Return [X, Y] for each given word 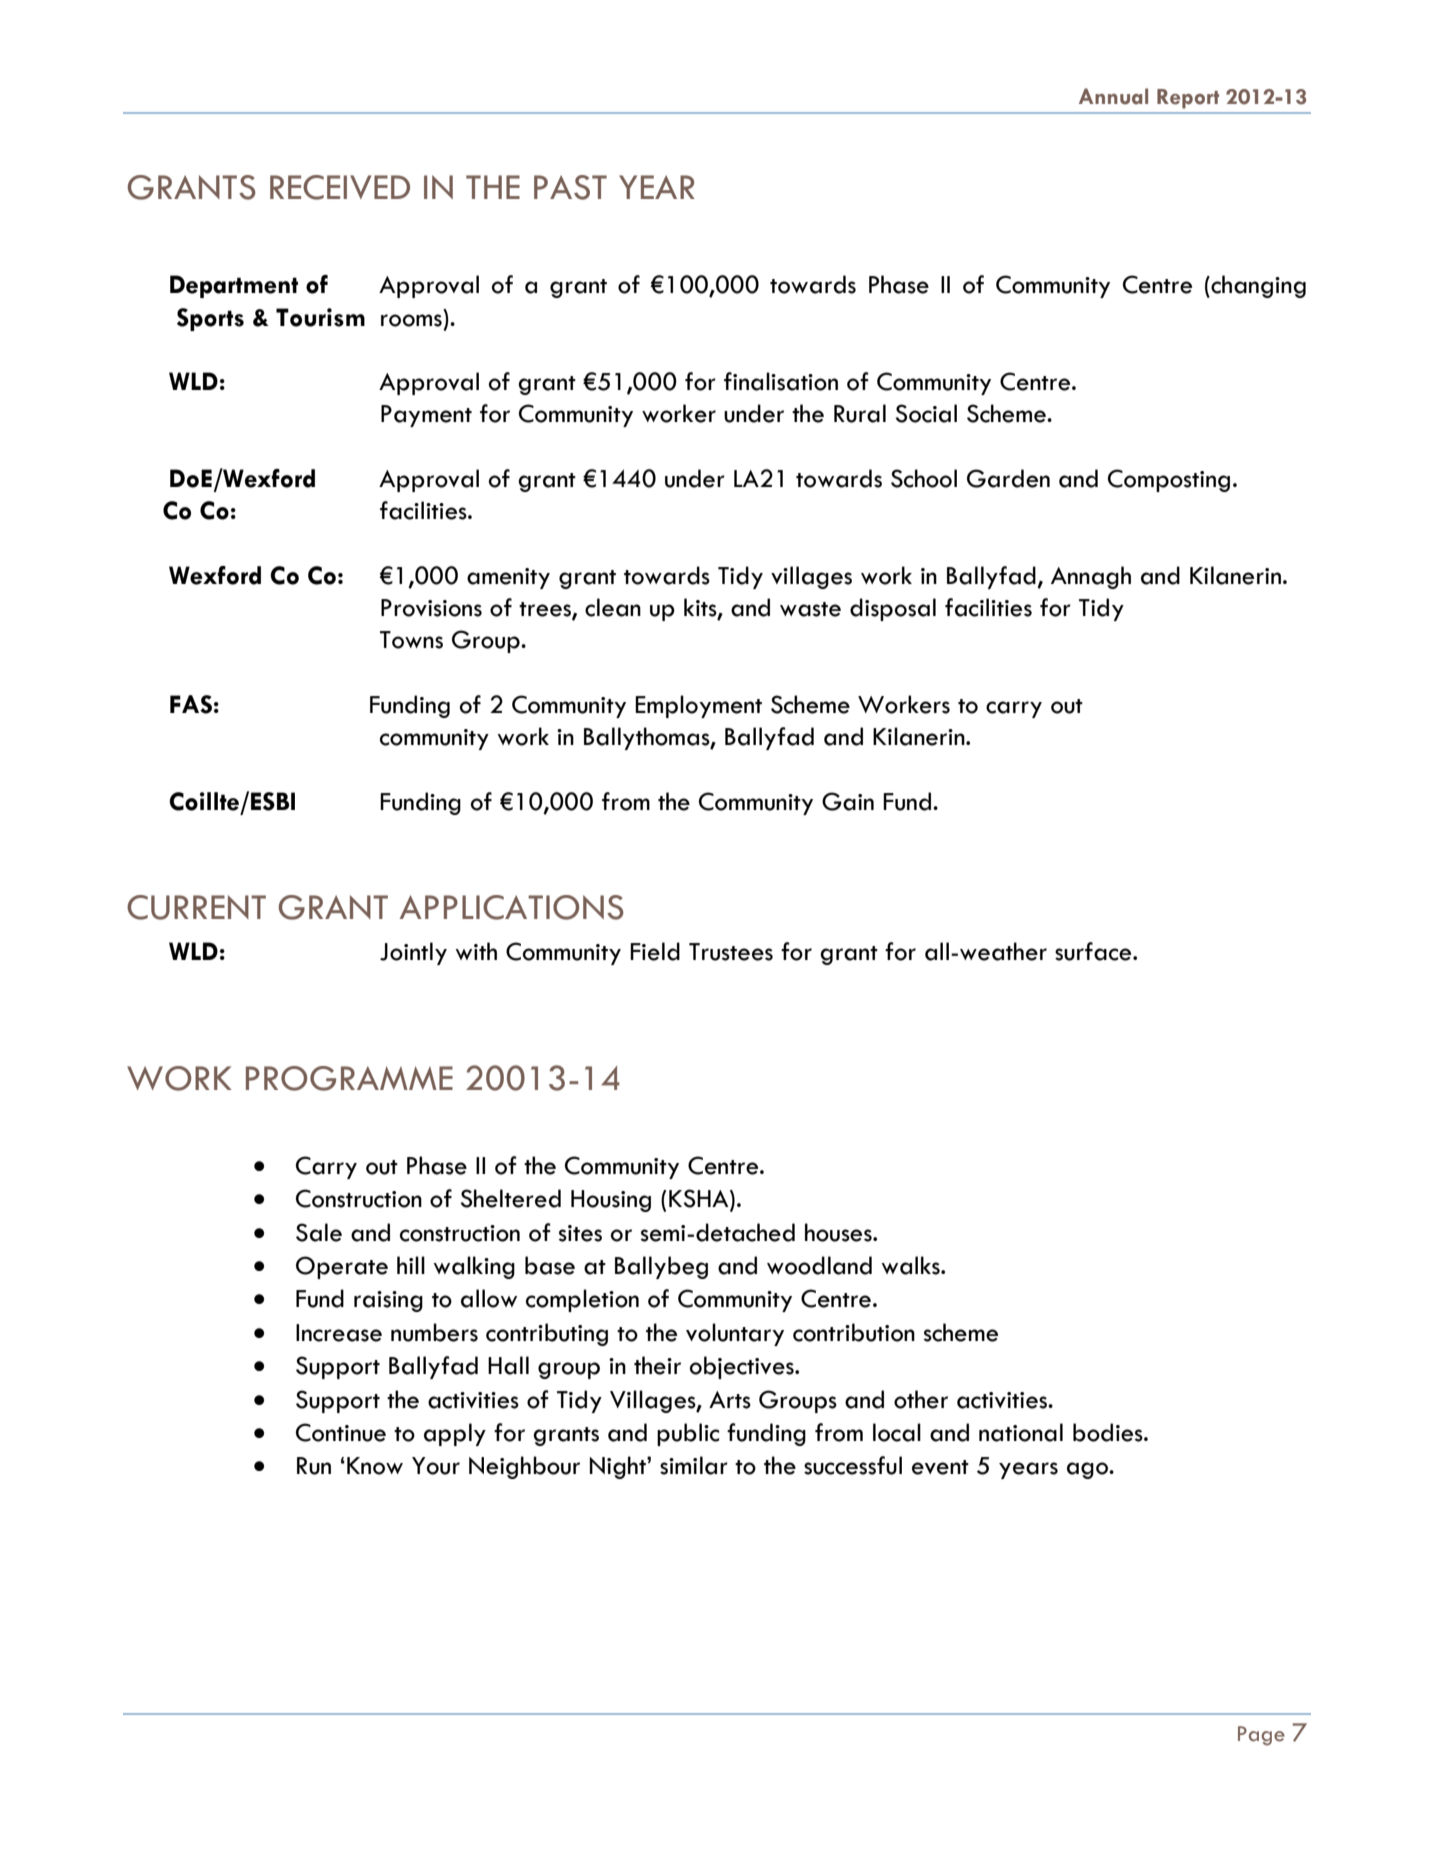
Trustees [731, 952]
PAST [570, 187]
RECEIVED [340, 187]
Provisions [431, 608]
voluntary [735, 1334]
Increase [339, 1333]
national [1021, 1432]
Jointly [413, 953]
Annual [1113, 96]
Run [314, 1466]
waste [810, 609]
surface [1094, 951]
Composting [1169, 480]
